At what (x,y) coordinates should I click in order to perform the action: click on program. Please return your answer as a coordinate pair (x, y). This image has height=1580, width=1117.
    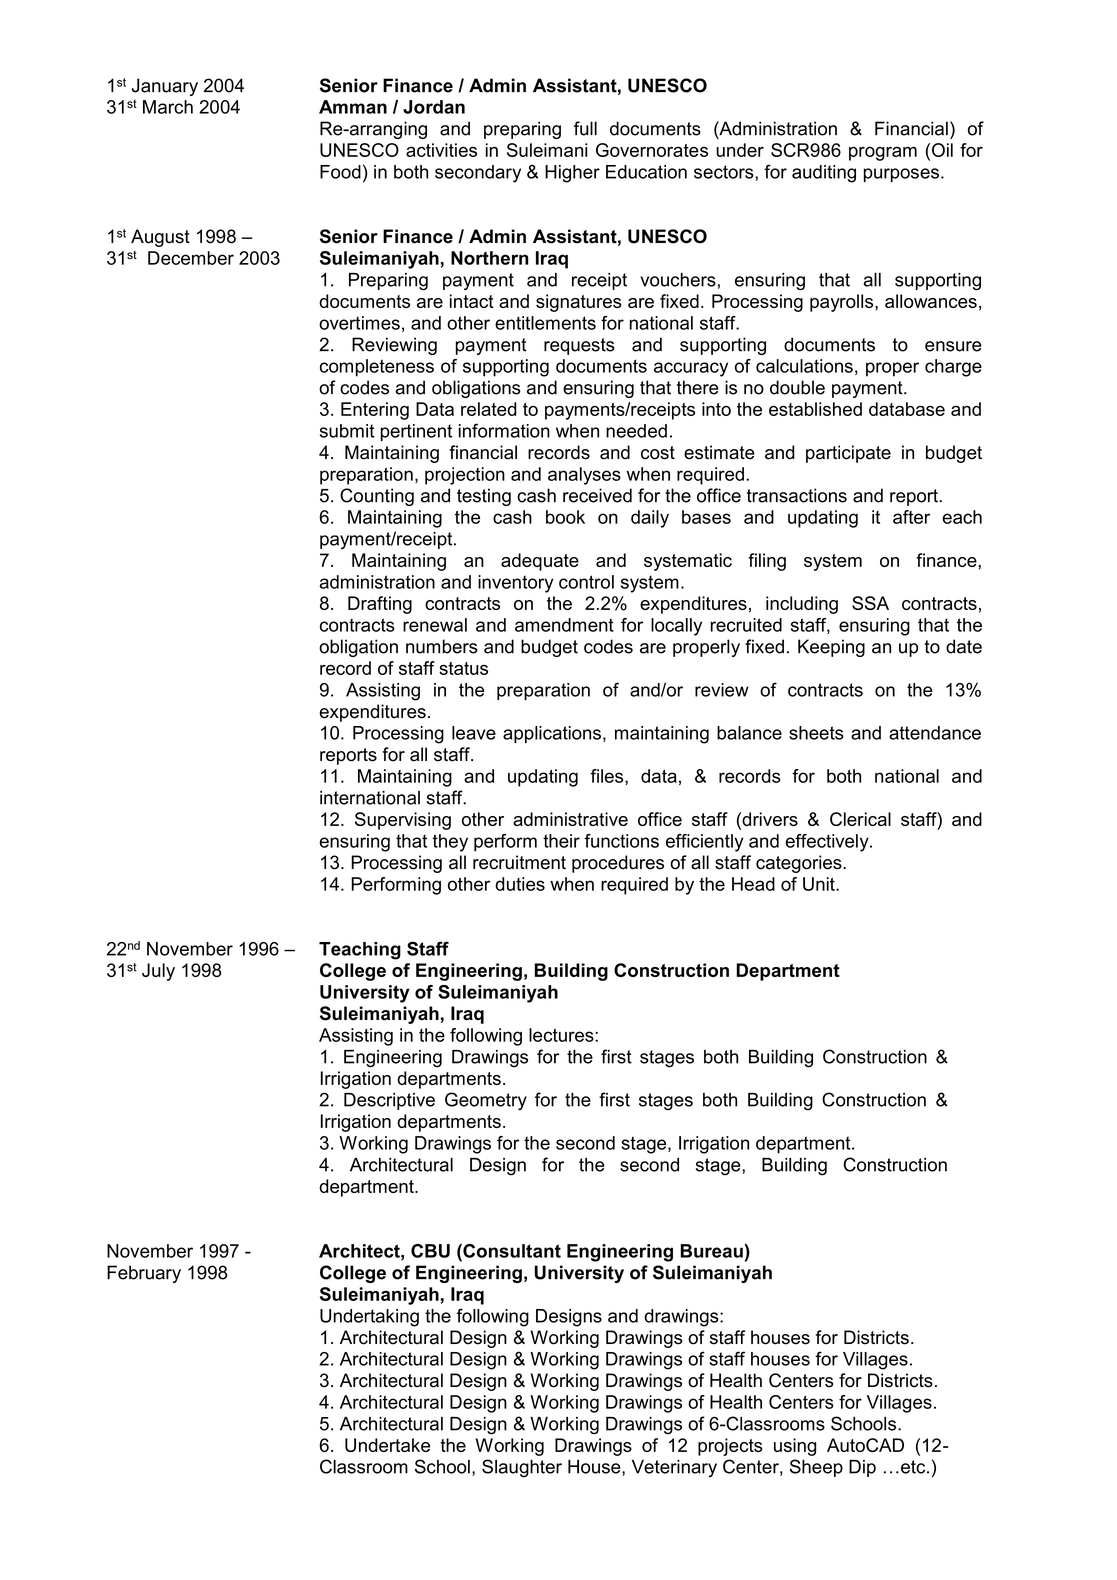
    Looking at the image, I should click on (883, 153).
